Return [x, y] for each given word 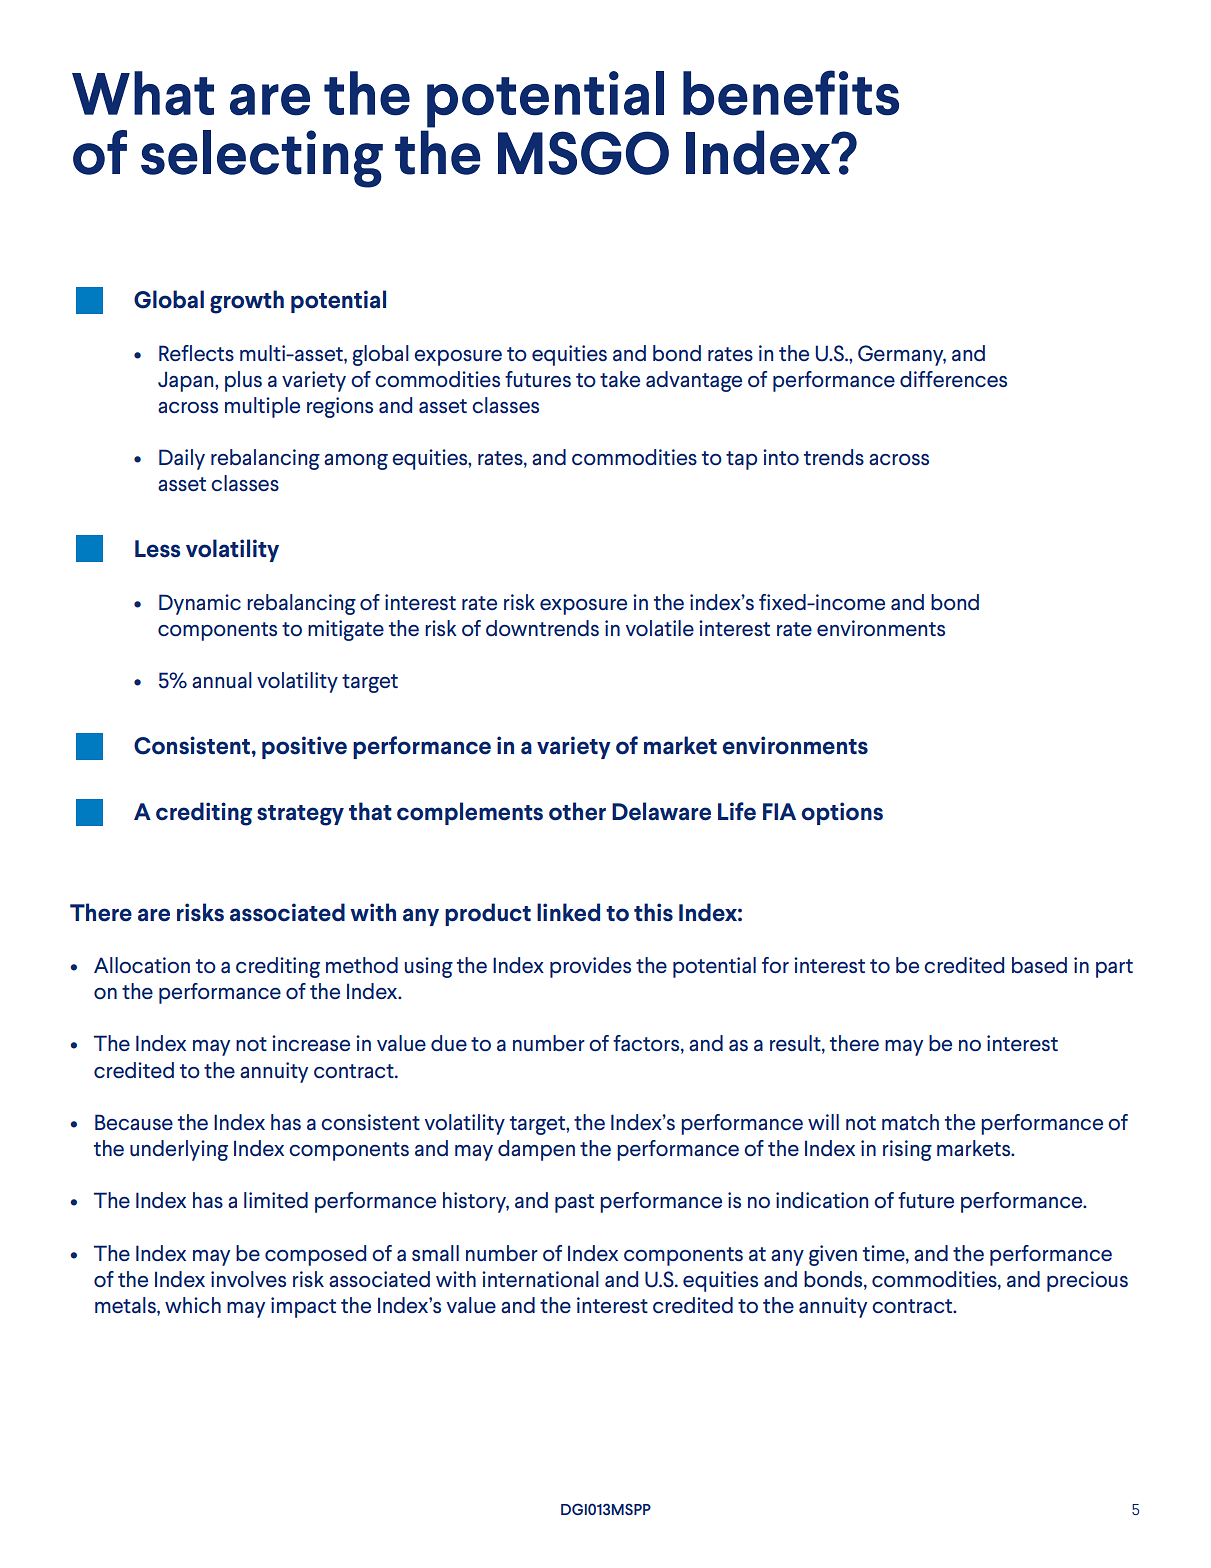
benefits [791, 93]
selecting [262, 159]
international [540, 1279]
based [1039, 965]
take [620, 379]
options [842, 813]
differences [953, 379]
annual [222, 680]
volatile [660, 628]
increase [311, 1043]
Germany [902, 355]
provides [590, 967]
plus [243, 381]
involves [248, 1279]
